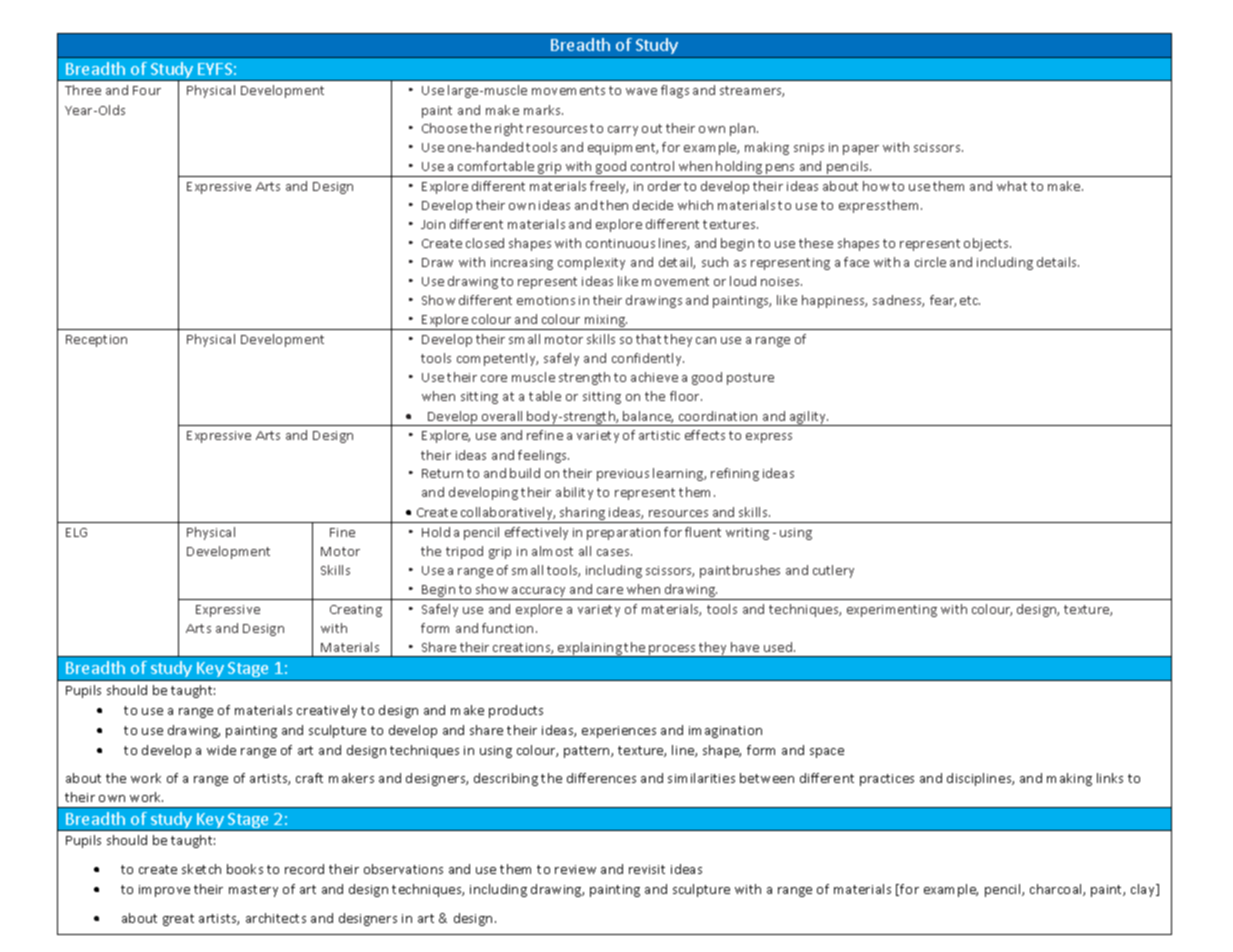  I want to click on mastery, so click(253, 891).
